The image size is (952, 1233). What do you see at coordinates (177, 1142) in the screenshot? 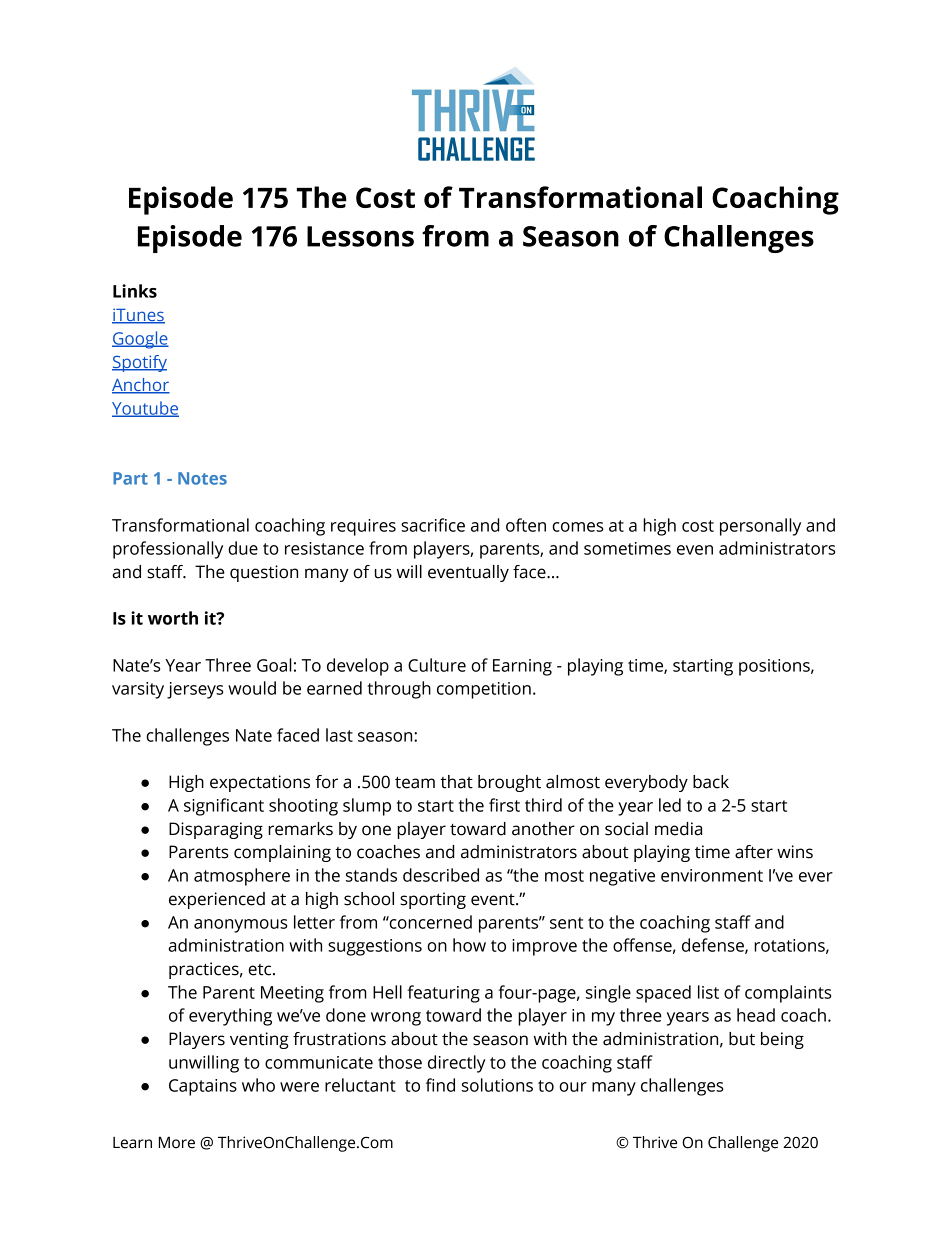
I see `More` at bounding box center [177, 1142].
